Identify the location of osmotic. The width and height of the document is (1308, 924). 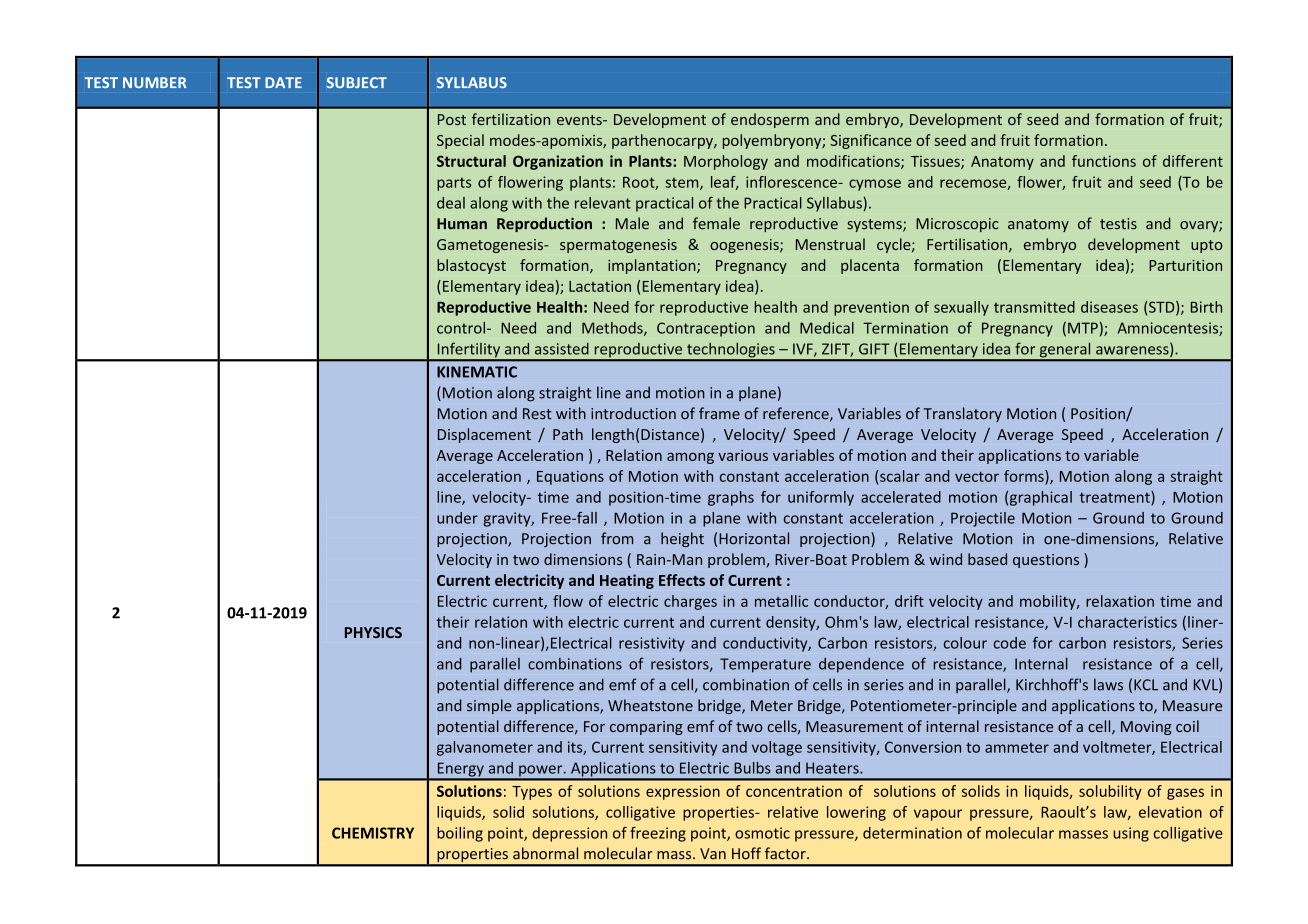
(762, 833).
